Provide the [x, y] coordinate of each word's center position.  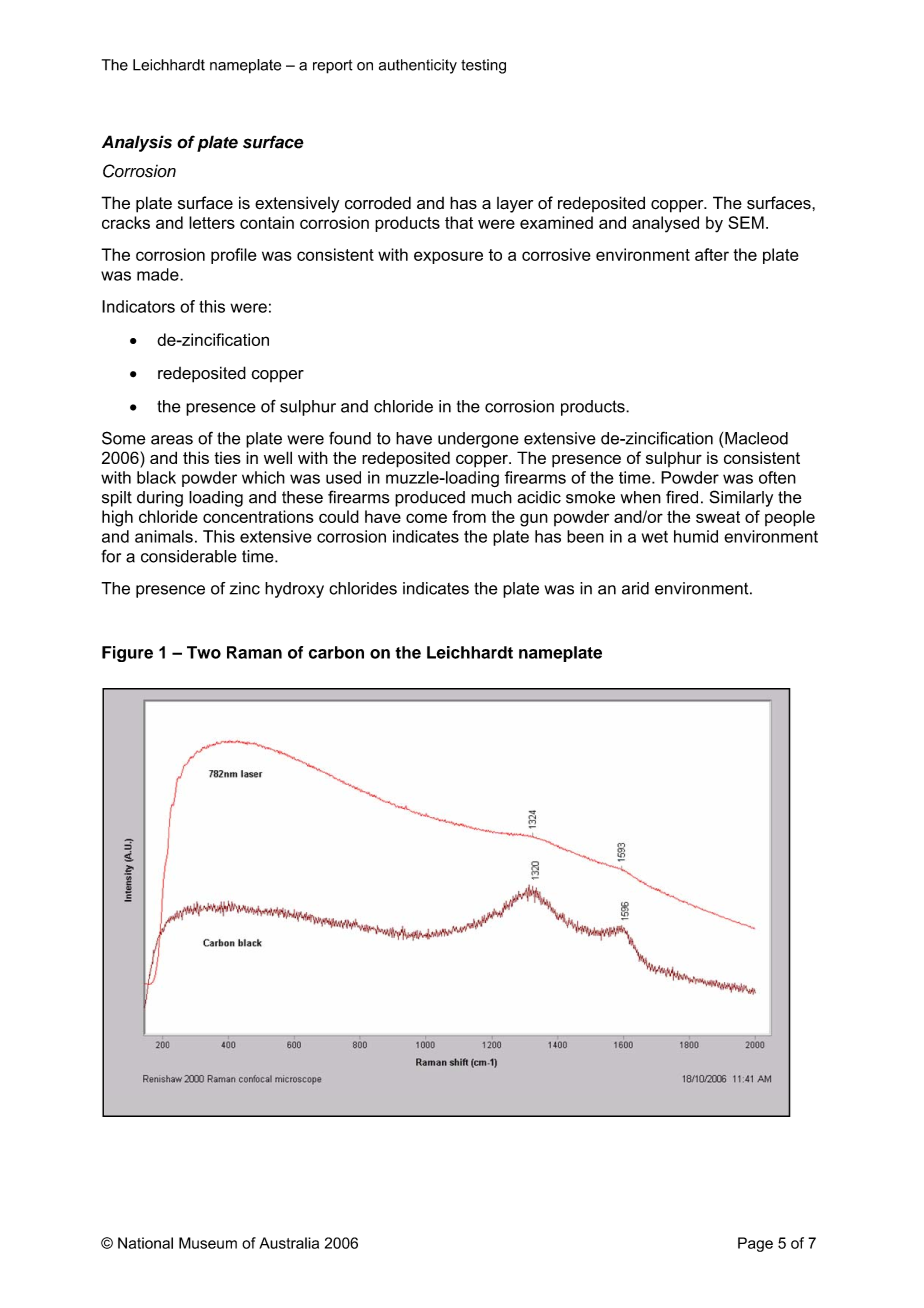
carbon [336, 652]
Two [204, 652]
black [156, 477]
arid [635, 588]
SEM [746, 222]
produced [430, 499]
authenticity [418, 66]
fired [682, 497]
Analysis [137, 143]
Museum [208, 1243]
